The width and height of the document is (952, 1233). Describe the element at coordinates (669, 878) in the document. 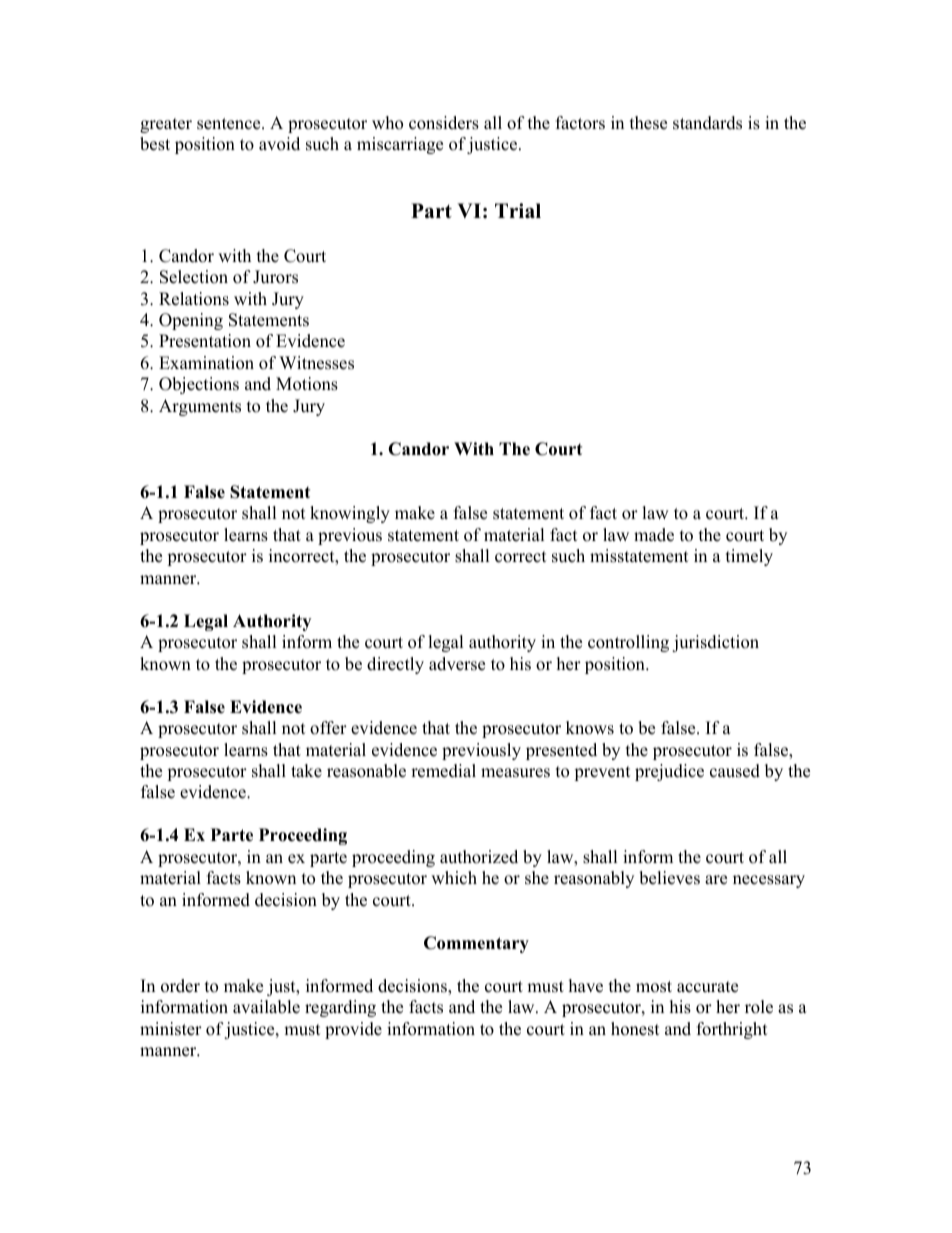

I see `believes` at that location.
